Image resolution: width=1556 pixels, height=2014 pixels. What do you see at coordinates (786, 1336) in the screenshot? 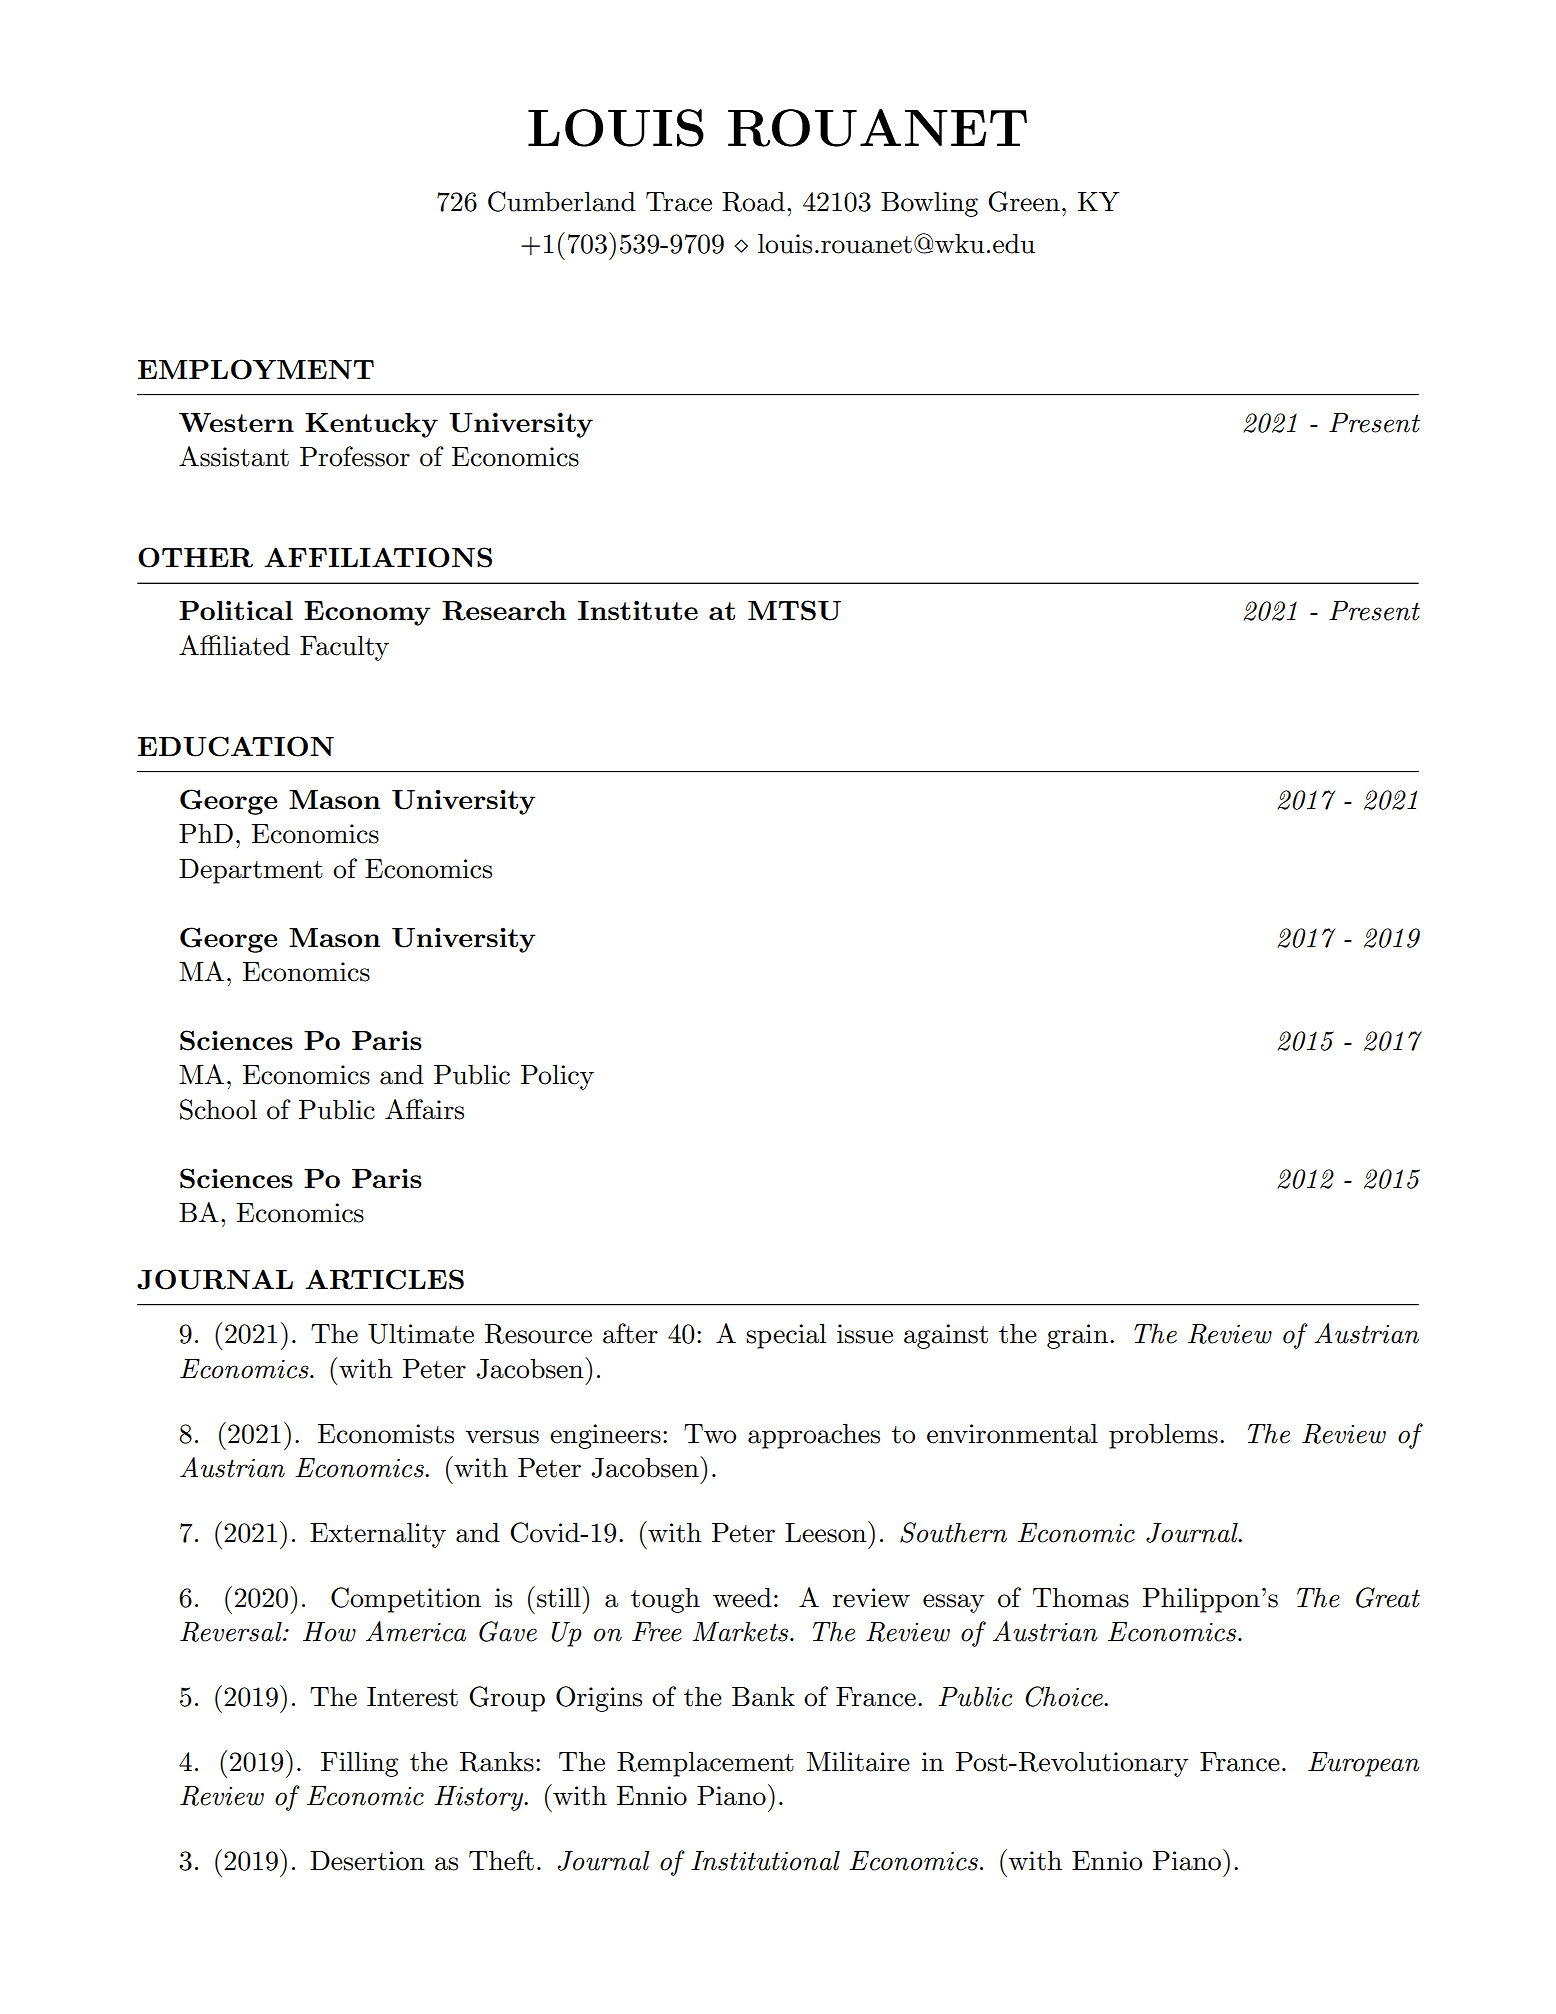
I see `special` at bounding box center [786, 1336].
